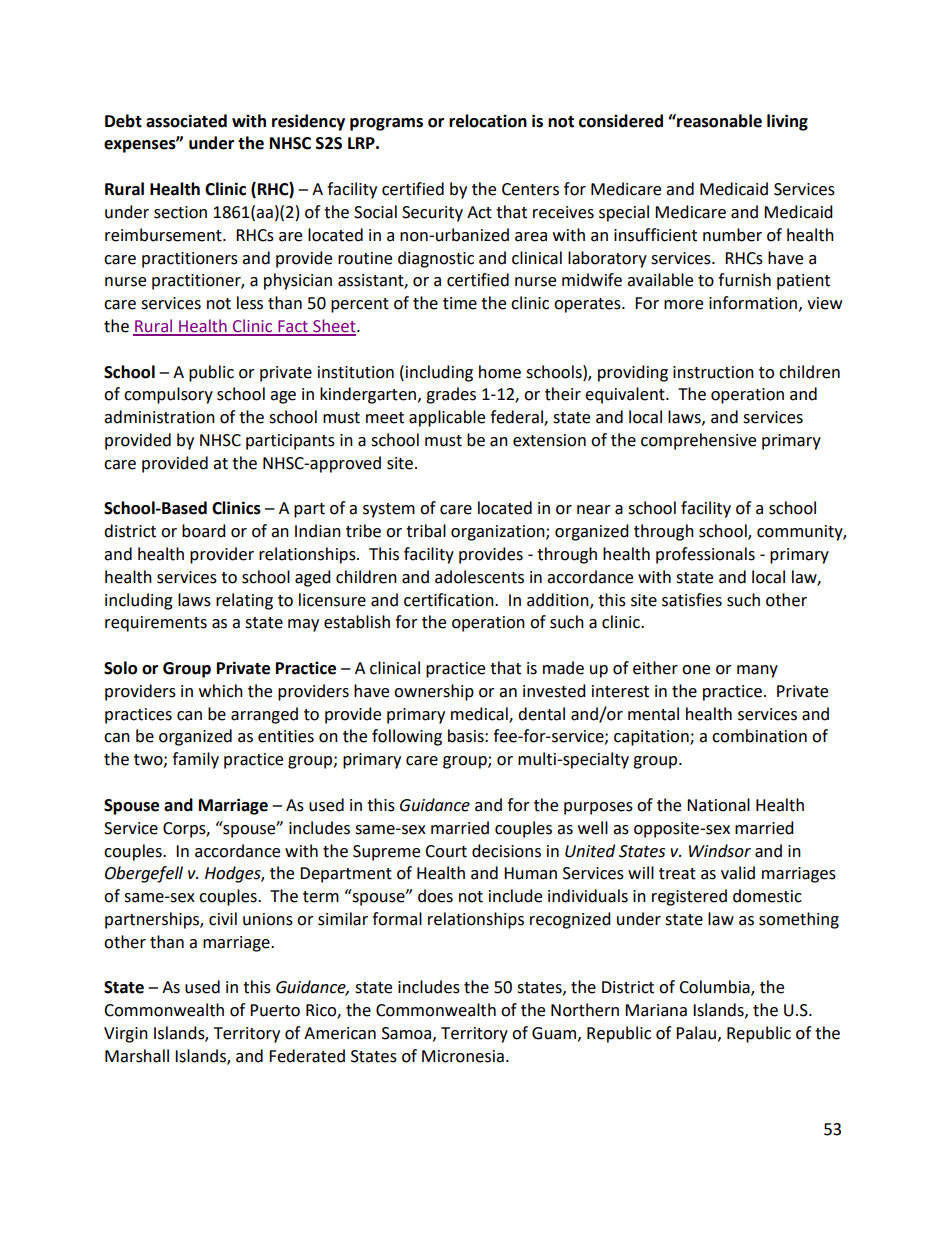 The height and width of the page is (1233, 952). What do you see at coordinates (447, 418) in the page?
I see `applicable` at bounding box center [447, 418].
